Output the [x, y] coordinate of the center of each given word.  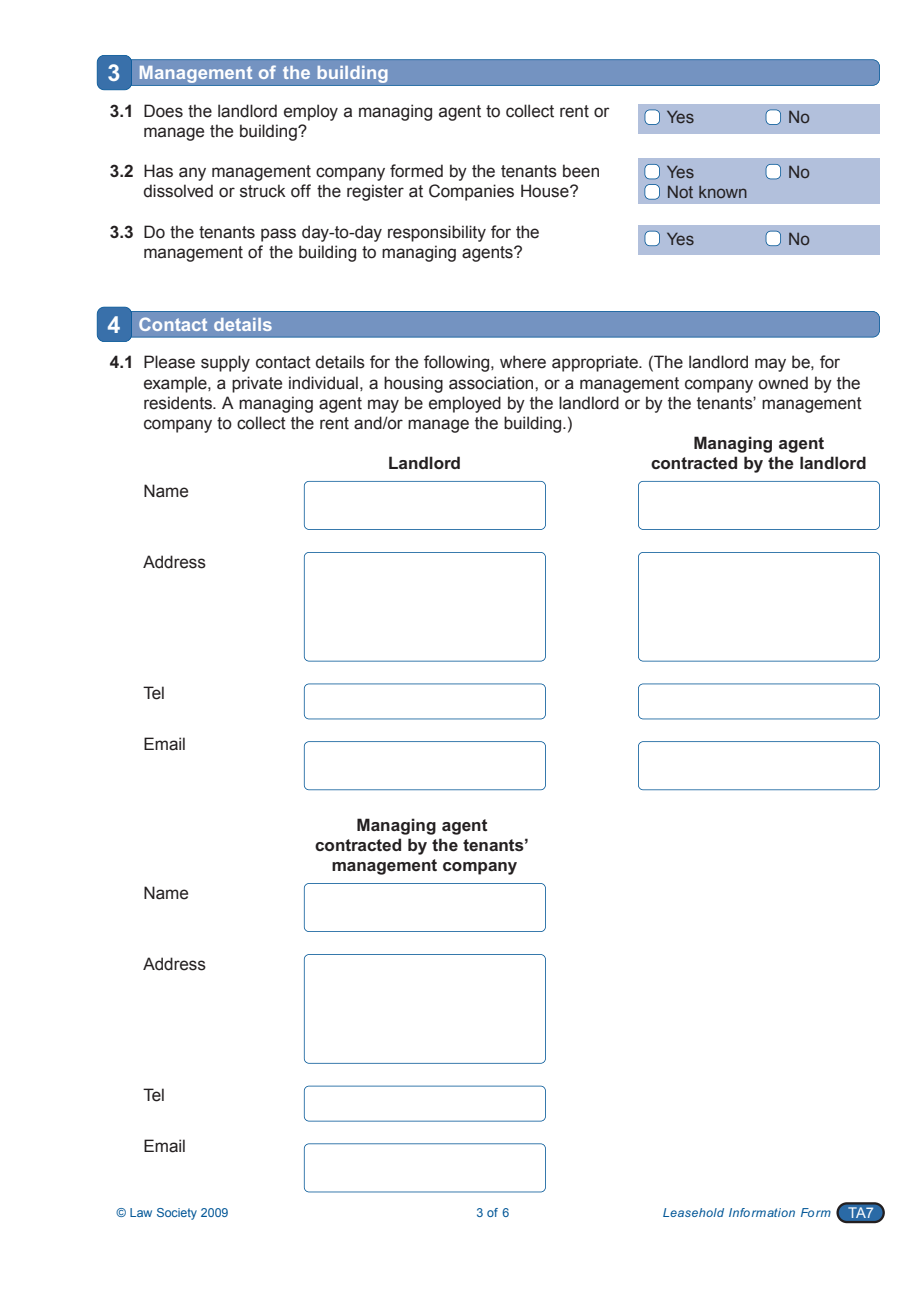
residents [179, 403]
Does [163, 111]
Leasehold [693, 1212]
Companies [471, 192]
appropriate [596, 363]
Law [141, 1212]
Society [177, 1214]
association [492, 383]
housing [413, 384]
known [723, 192]
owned [783, 383]
